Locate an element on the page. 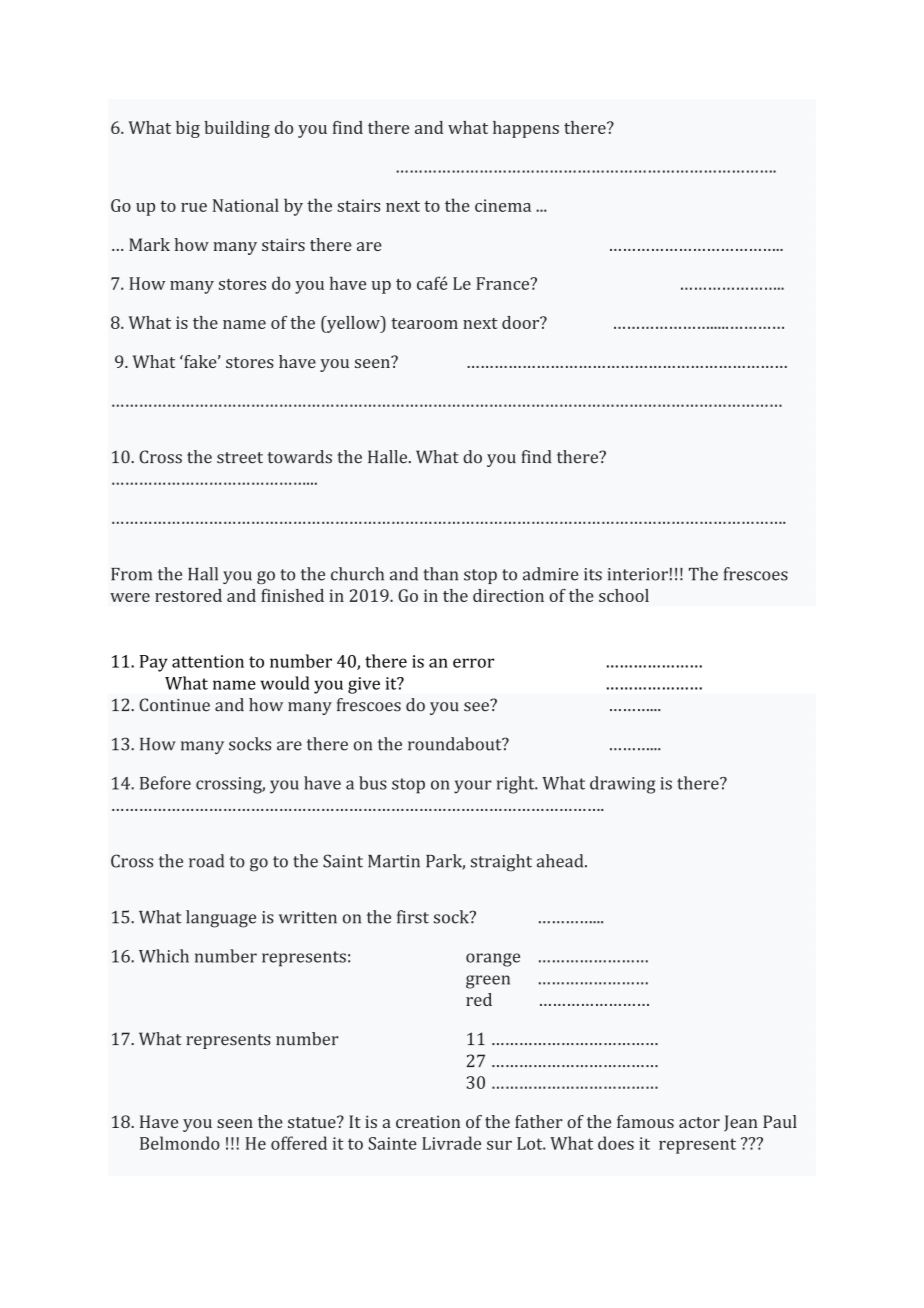 The width and height of the image is (924, 1308). towards is located at coordinates (300, 457).
